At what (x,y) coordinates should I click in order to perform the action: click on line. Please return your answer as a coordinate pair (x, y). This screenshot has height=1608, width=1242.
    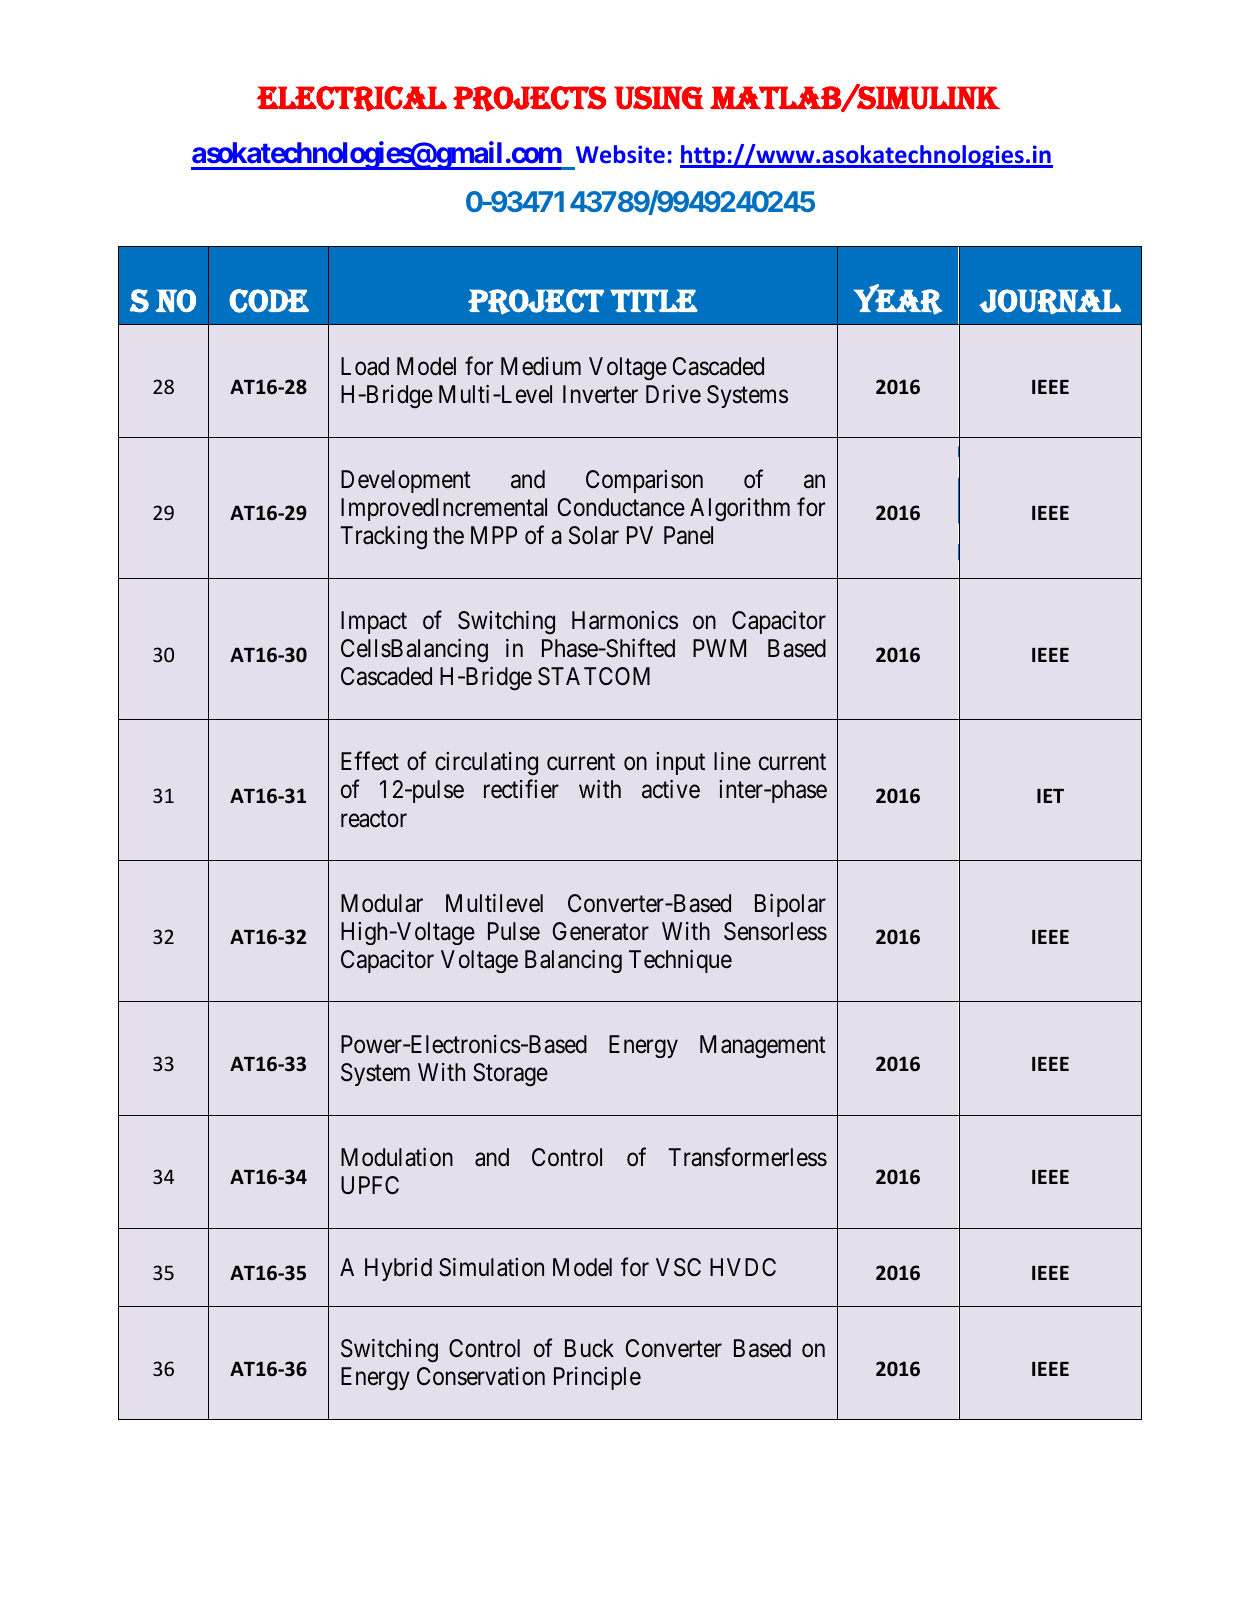
    Looking at the image, I should click on (732, 761).
